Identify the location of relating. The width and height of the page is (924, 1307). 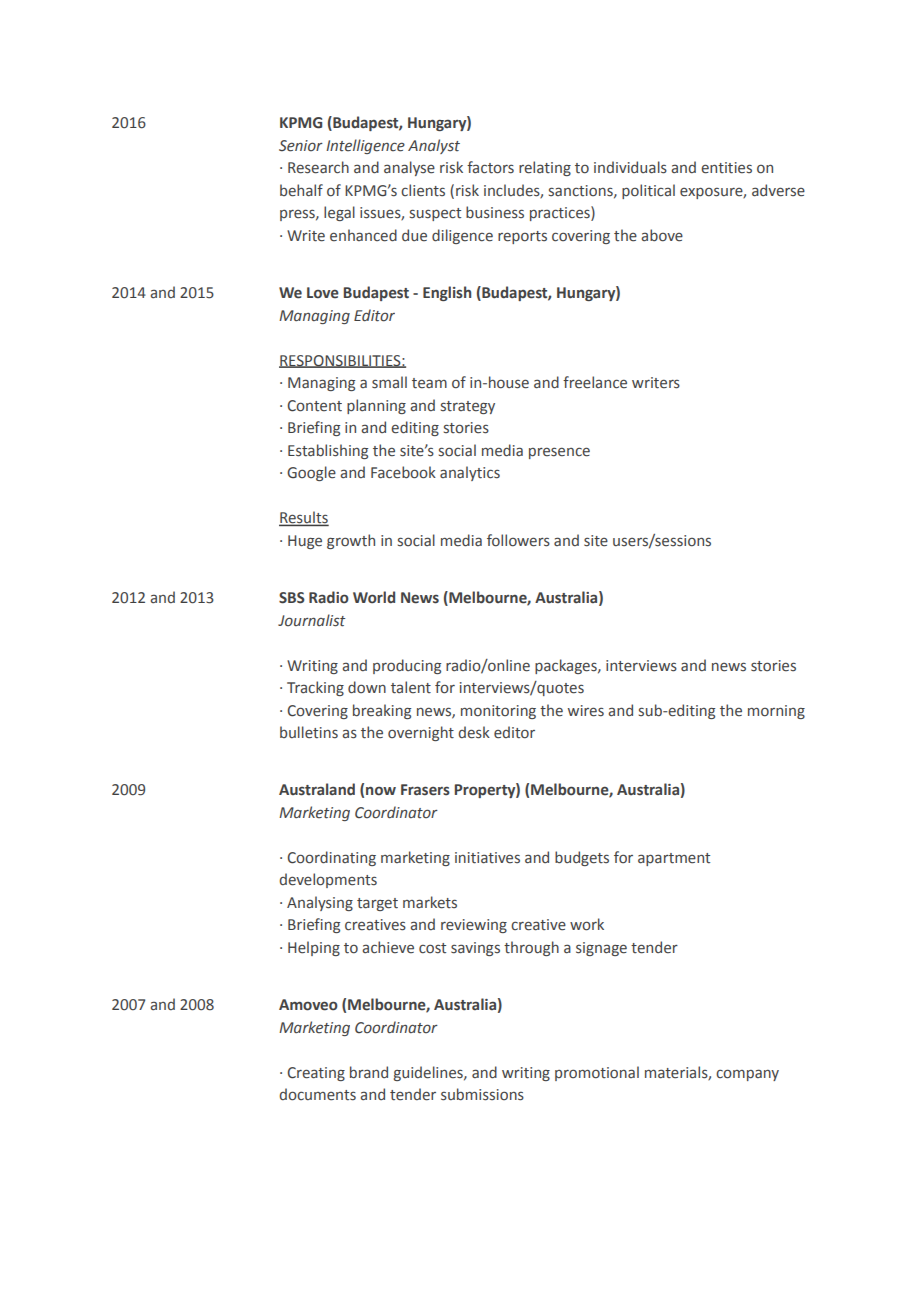
(545, 168).
